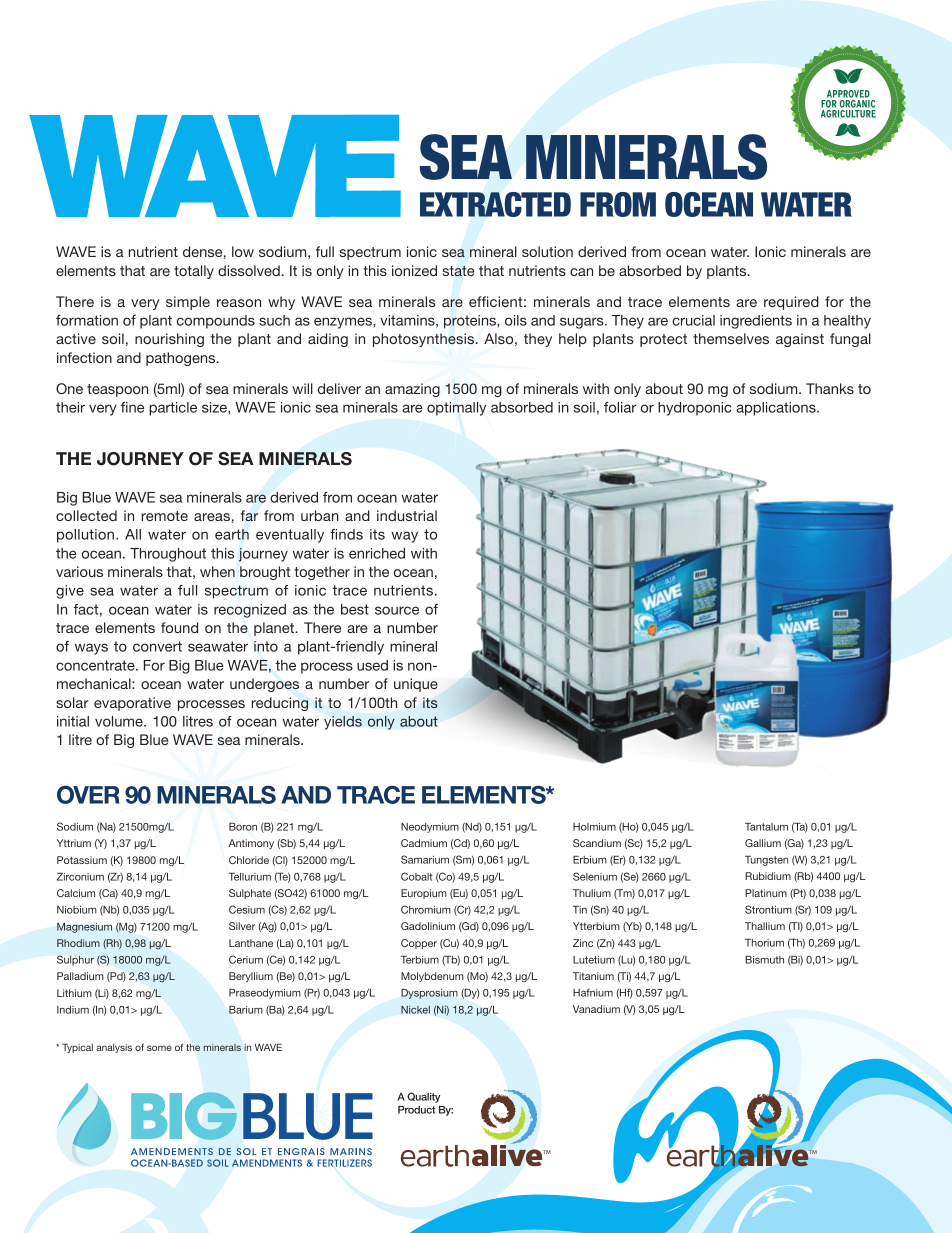 The height and width of the screenshot is (1233, 952). What do you see at coordinates (182, 359) in the screenshot?
I see `pathogens` at bounding box center [182, 359].
